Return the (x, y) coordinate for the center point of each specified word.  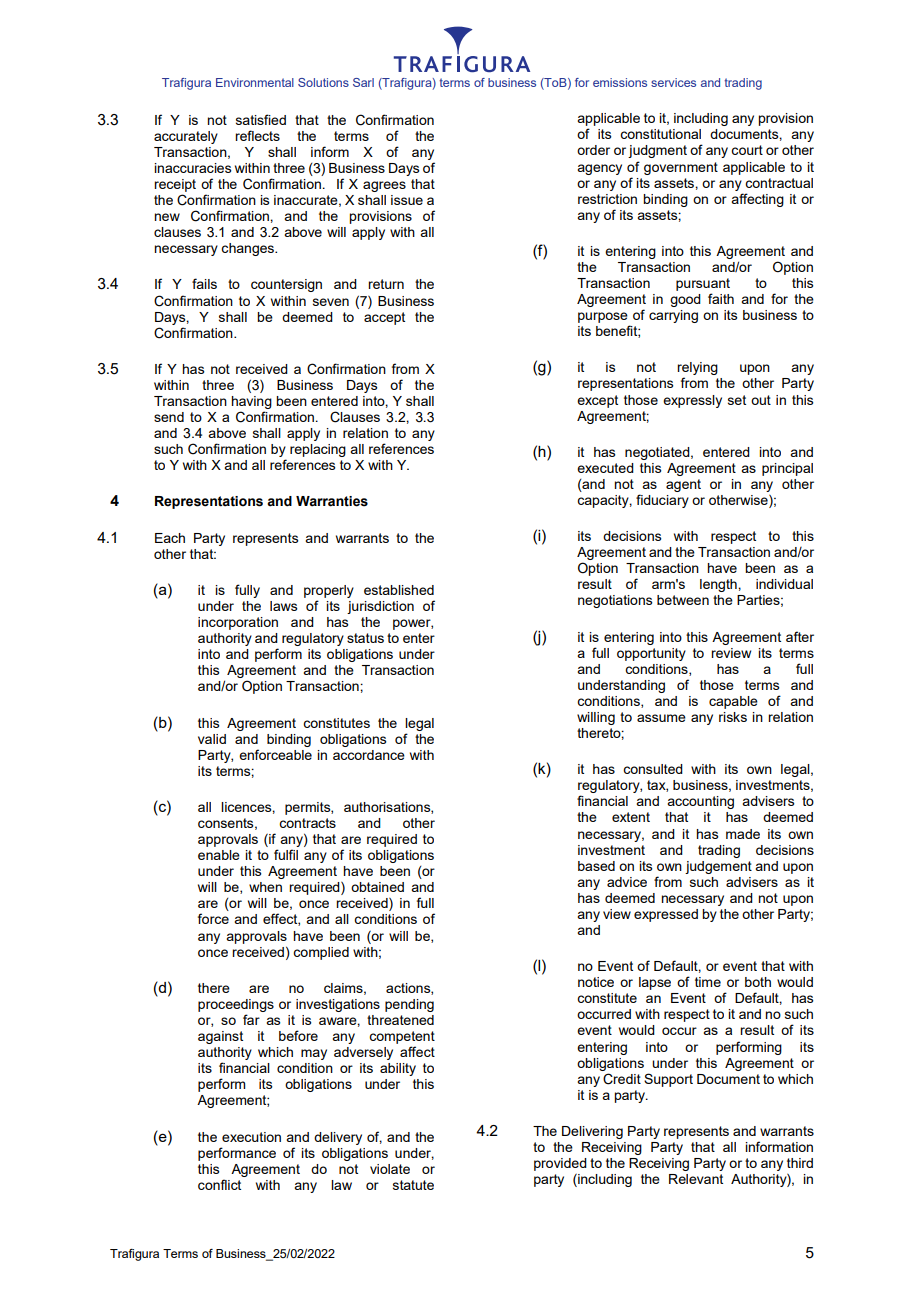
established (399, 590)
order (593, 150)
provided (560, 1164)
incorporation (238, 623)
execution (251, 1137)
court (747, 150)
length (719, 585)
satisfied (261, 119)
